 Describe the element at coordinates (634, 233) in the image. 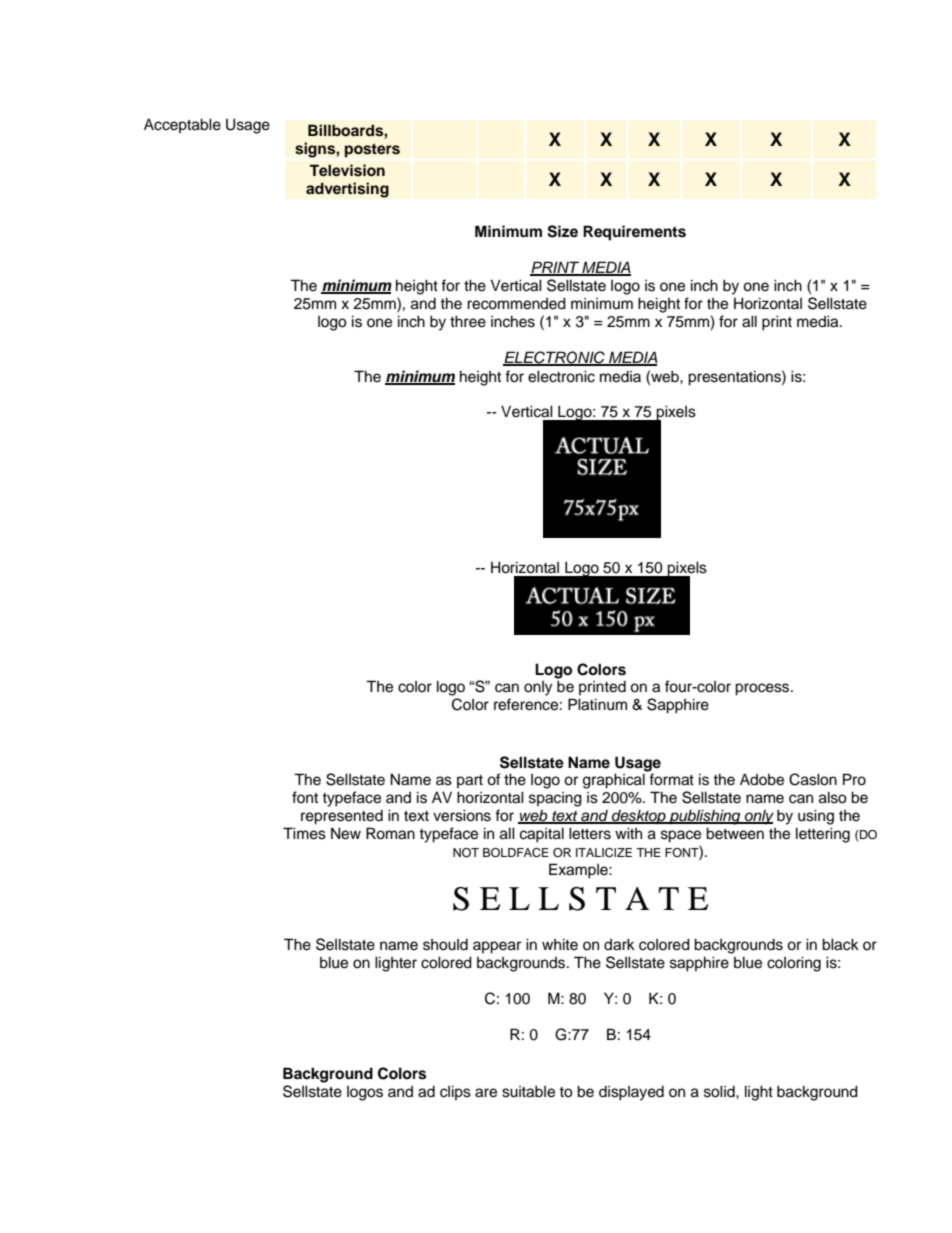

I see `Requirements` at that location.
